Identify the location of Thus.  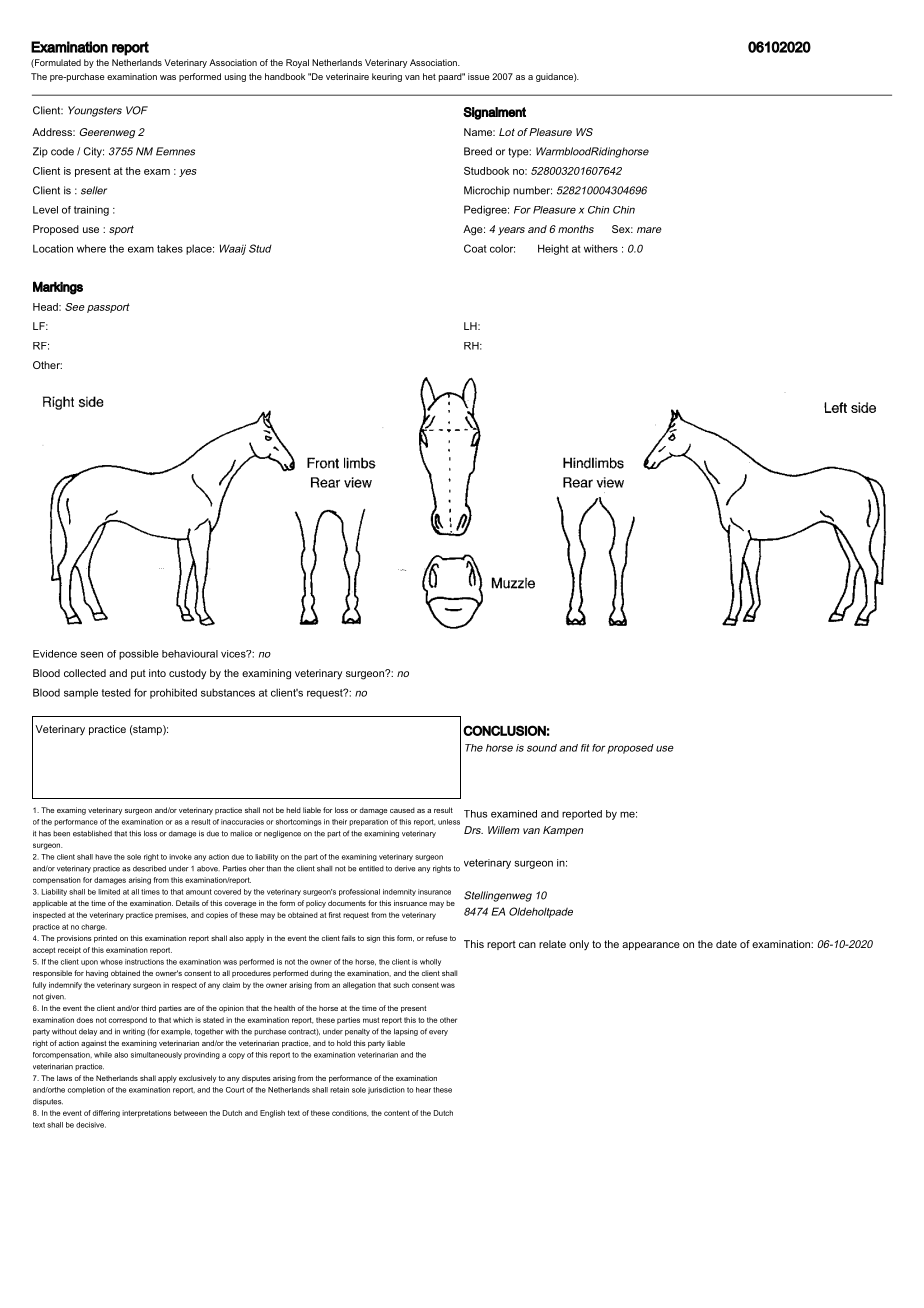
(475, 814).
